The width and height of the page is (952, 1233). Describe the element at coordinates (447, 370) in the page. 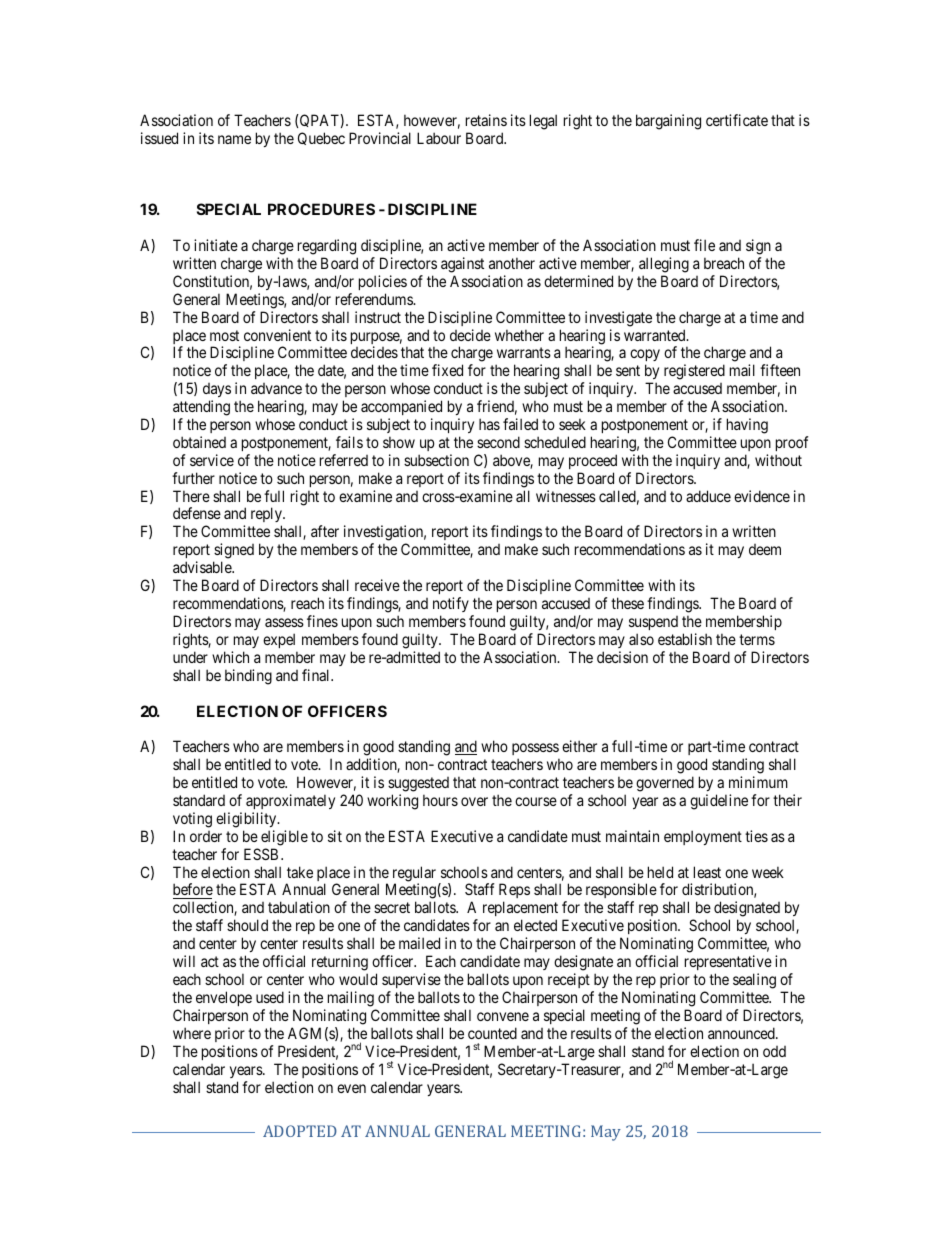

I see `fixed` at that location.
